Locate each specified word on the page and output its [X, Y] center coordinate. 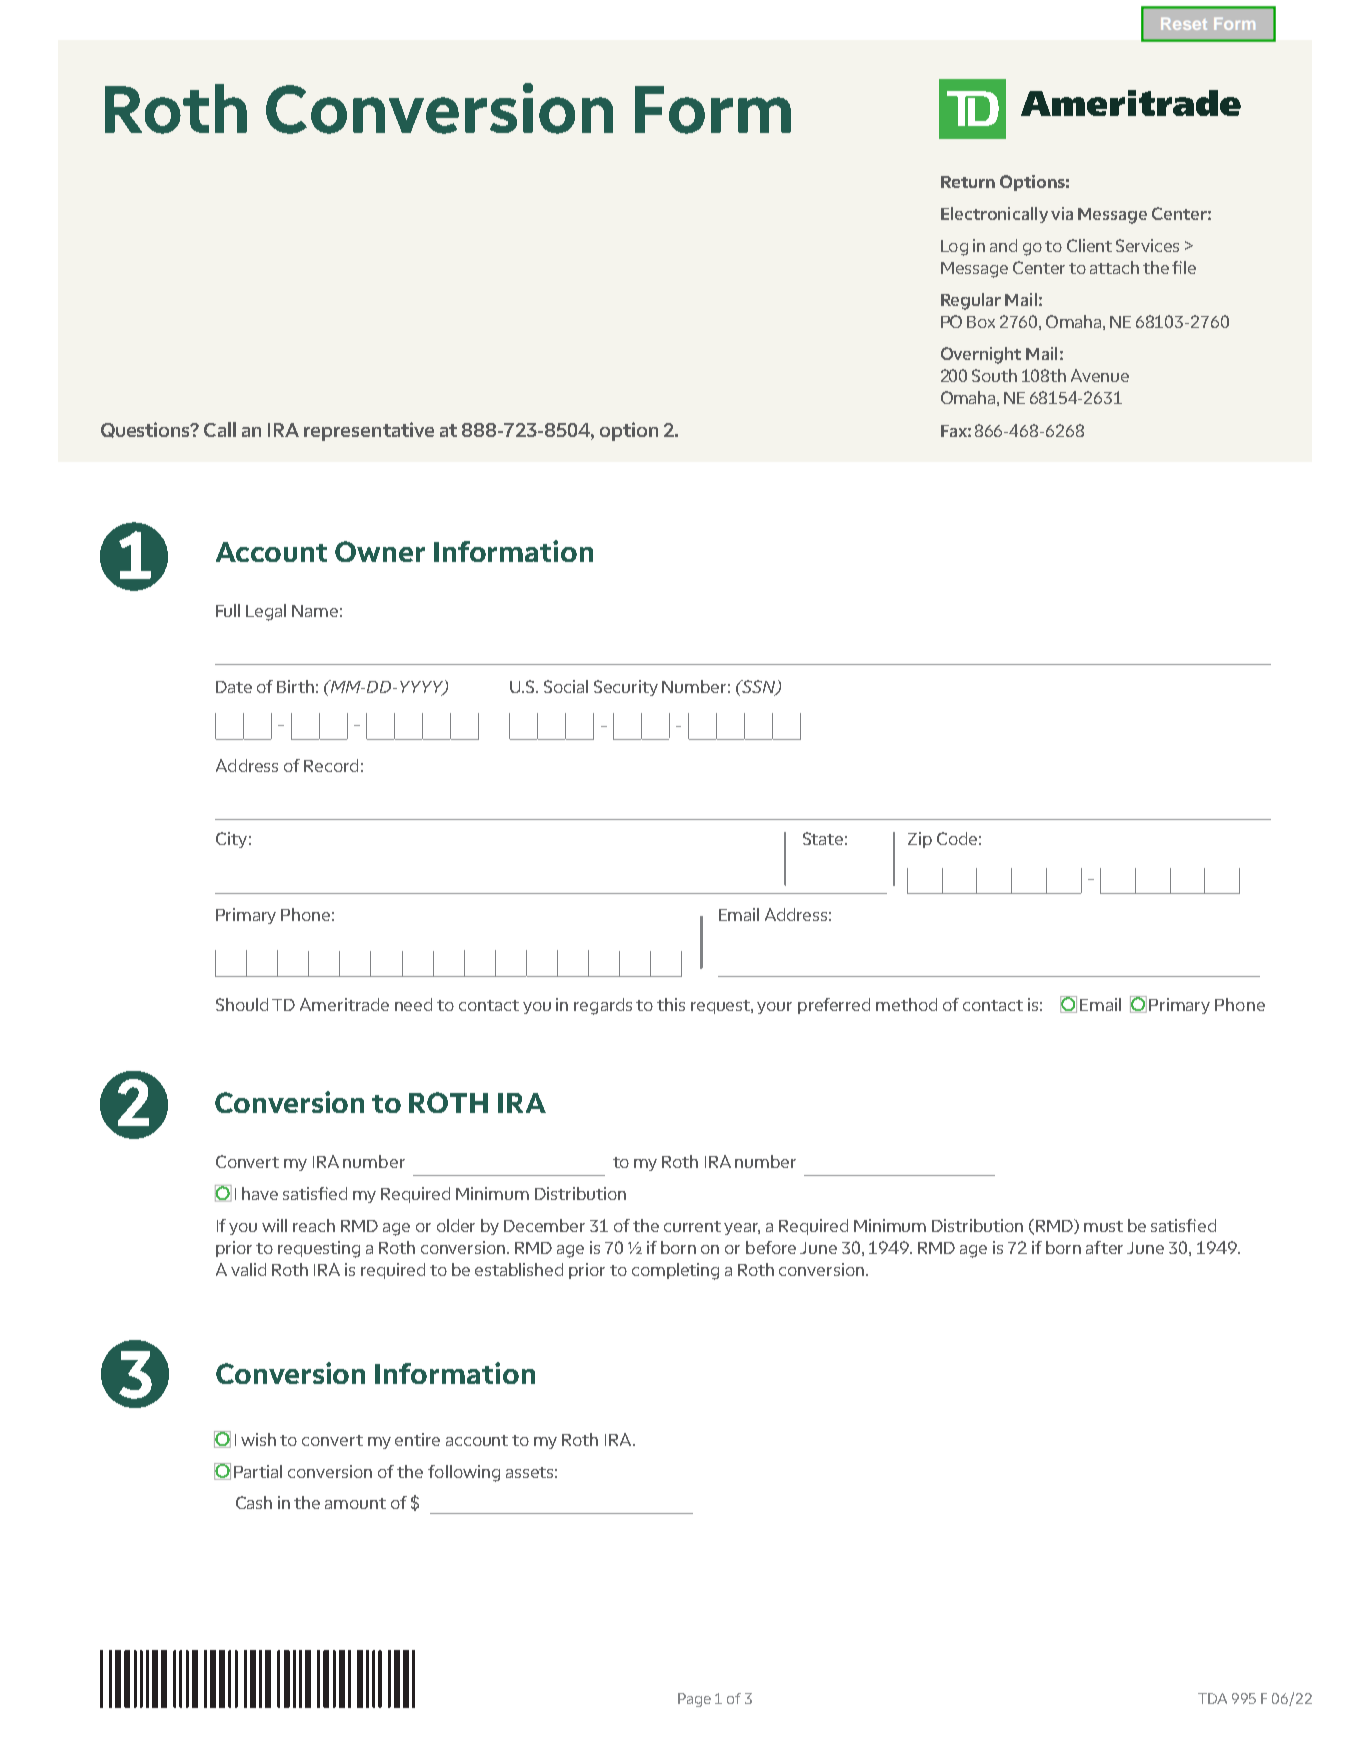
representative [369, 431]
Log [954, 248]
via [1062, 213]
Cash [254, 1502]
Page [694, 1700]
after [1104, 1247]
